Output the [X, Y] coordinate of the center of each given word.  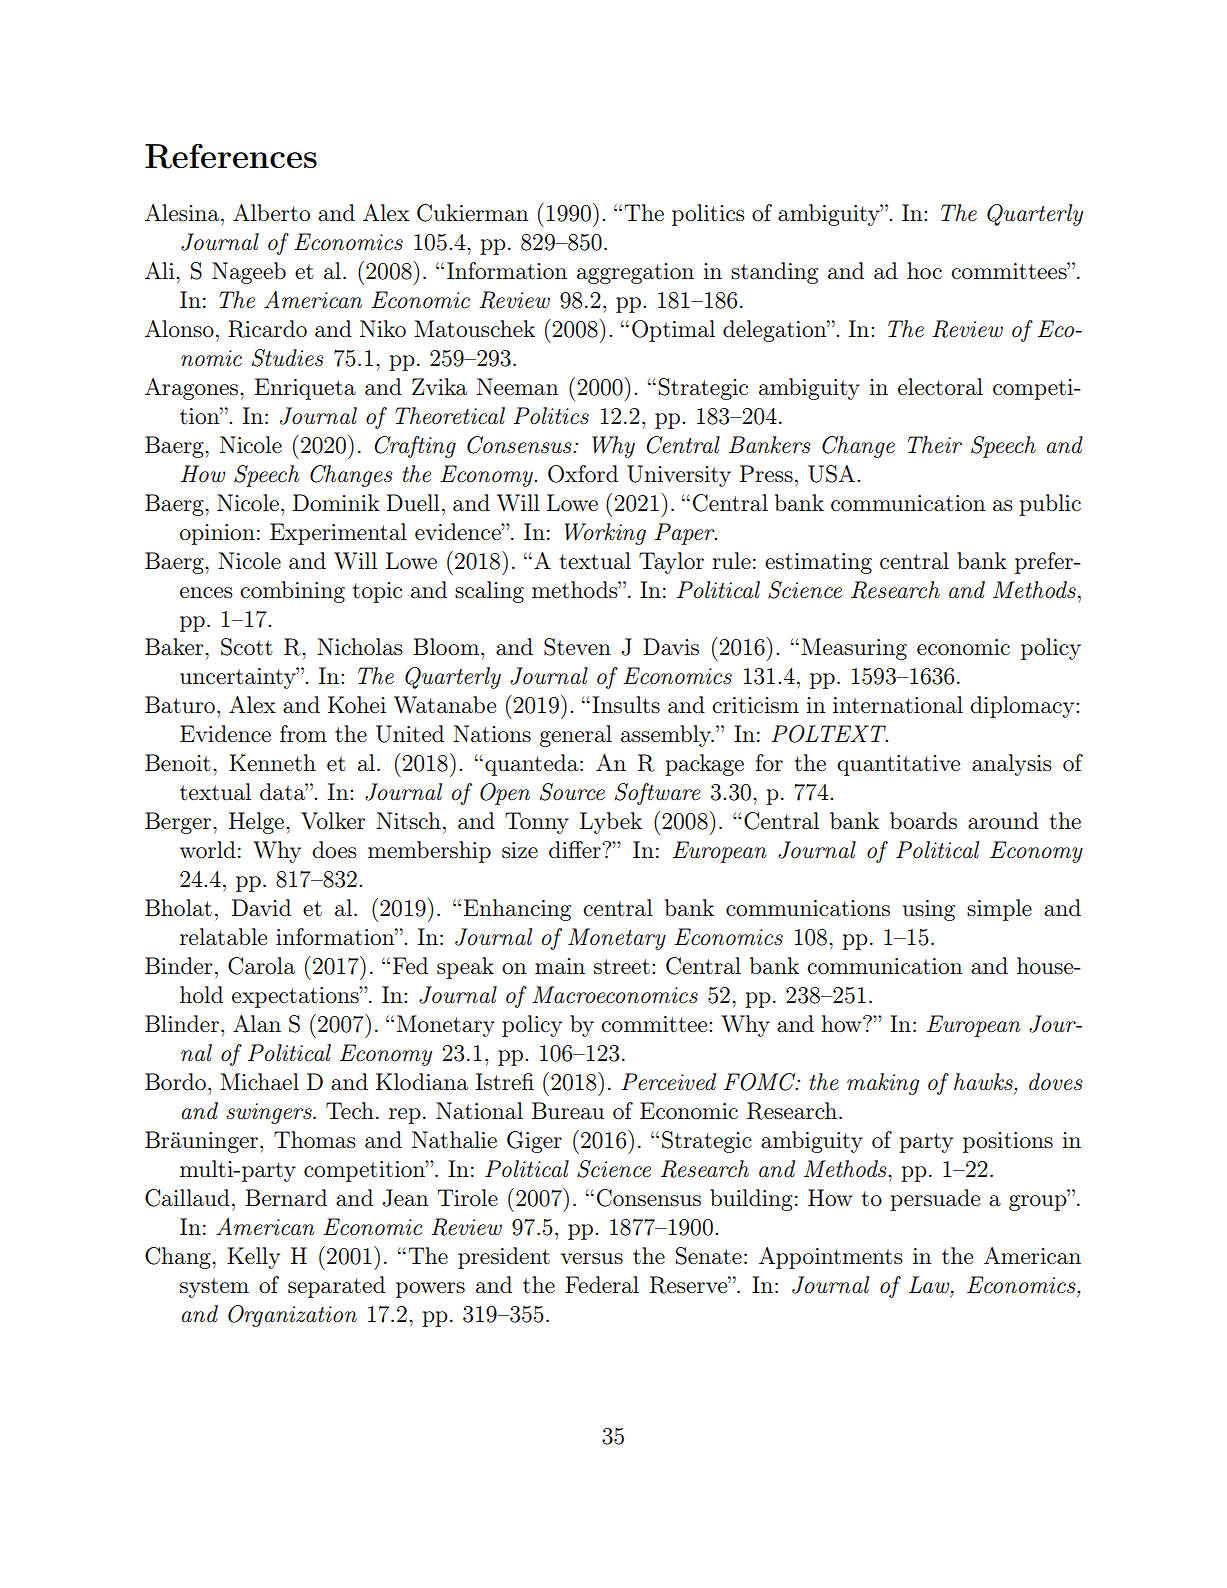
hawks [984, 1082]
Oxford [583, 474]
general [576, 736]
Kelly [253, 1258]
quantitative [898, 765]
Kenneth [272, 763]
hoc [924, 271]
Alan [257, 1024]
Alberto [271, 213]
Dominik [336, 503]
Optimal [673, 331]
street [622, 966]
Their [935, 445]
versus [592, 1259]
